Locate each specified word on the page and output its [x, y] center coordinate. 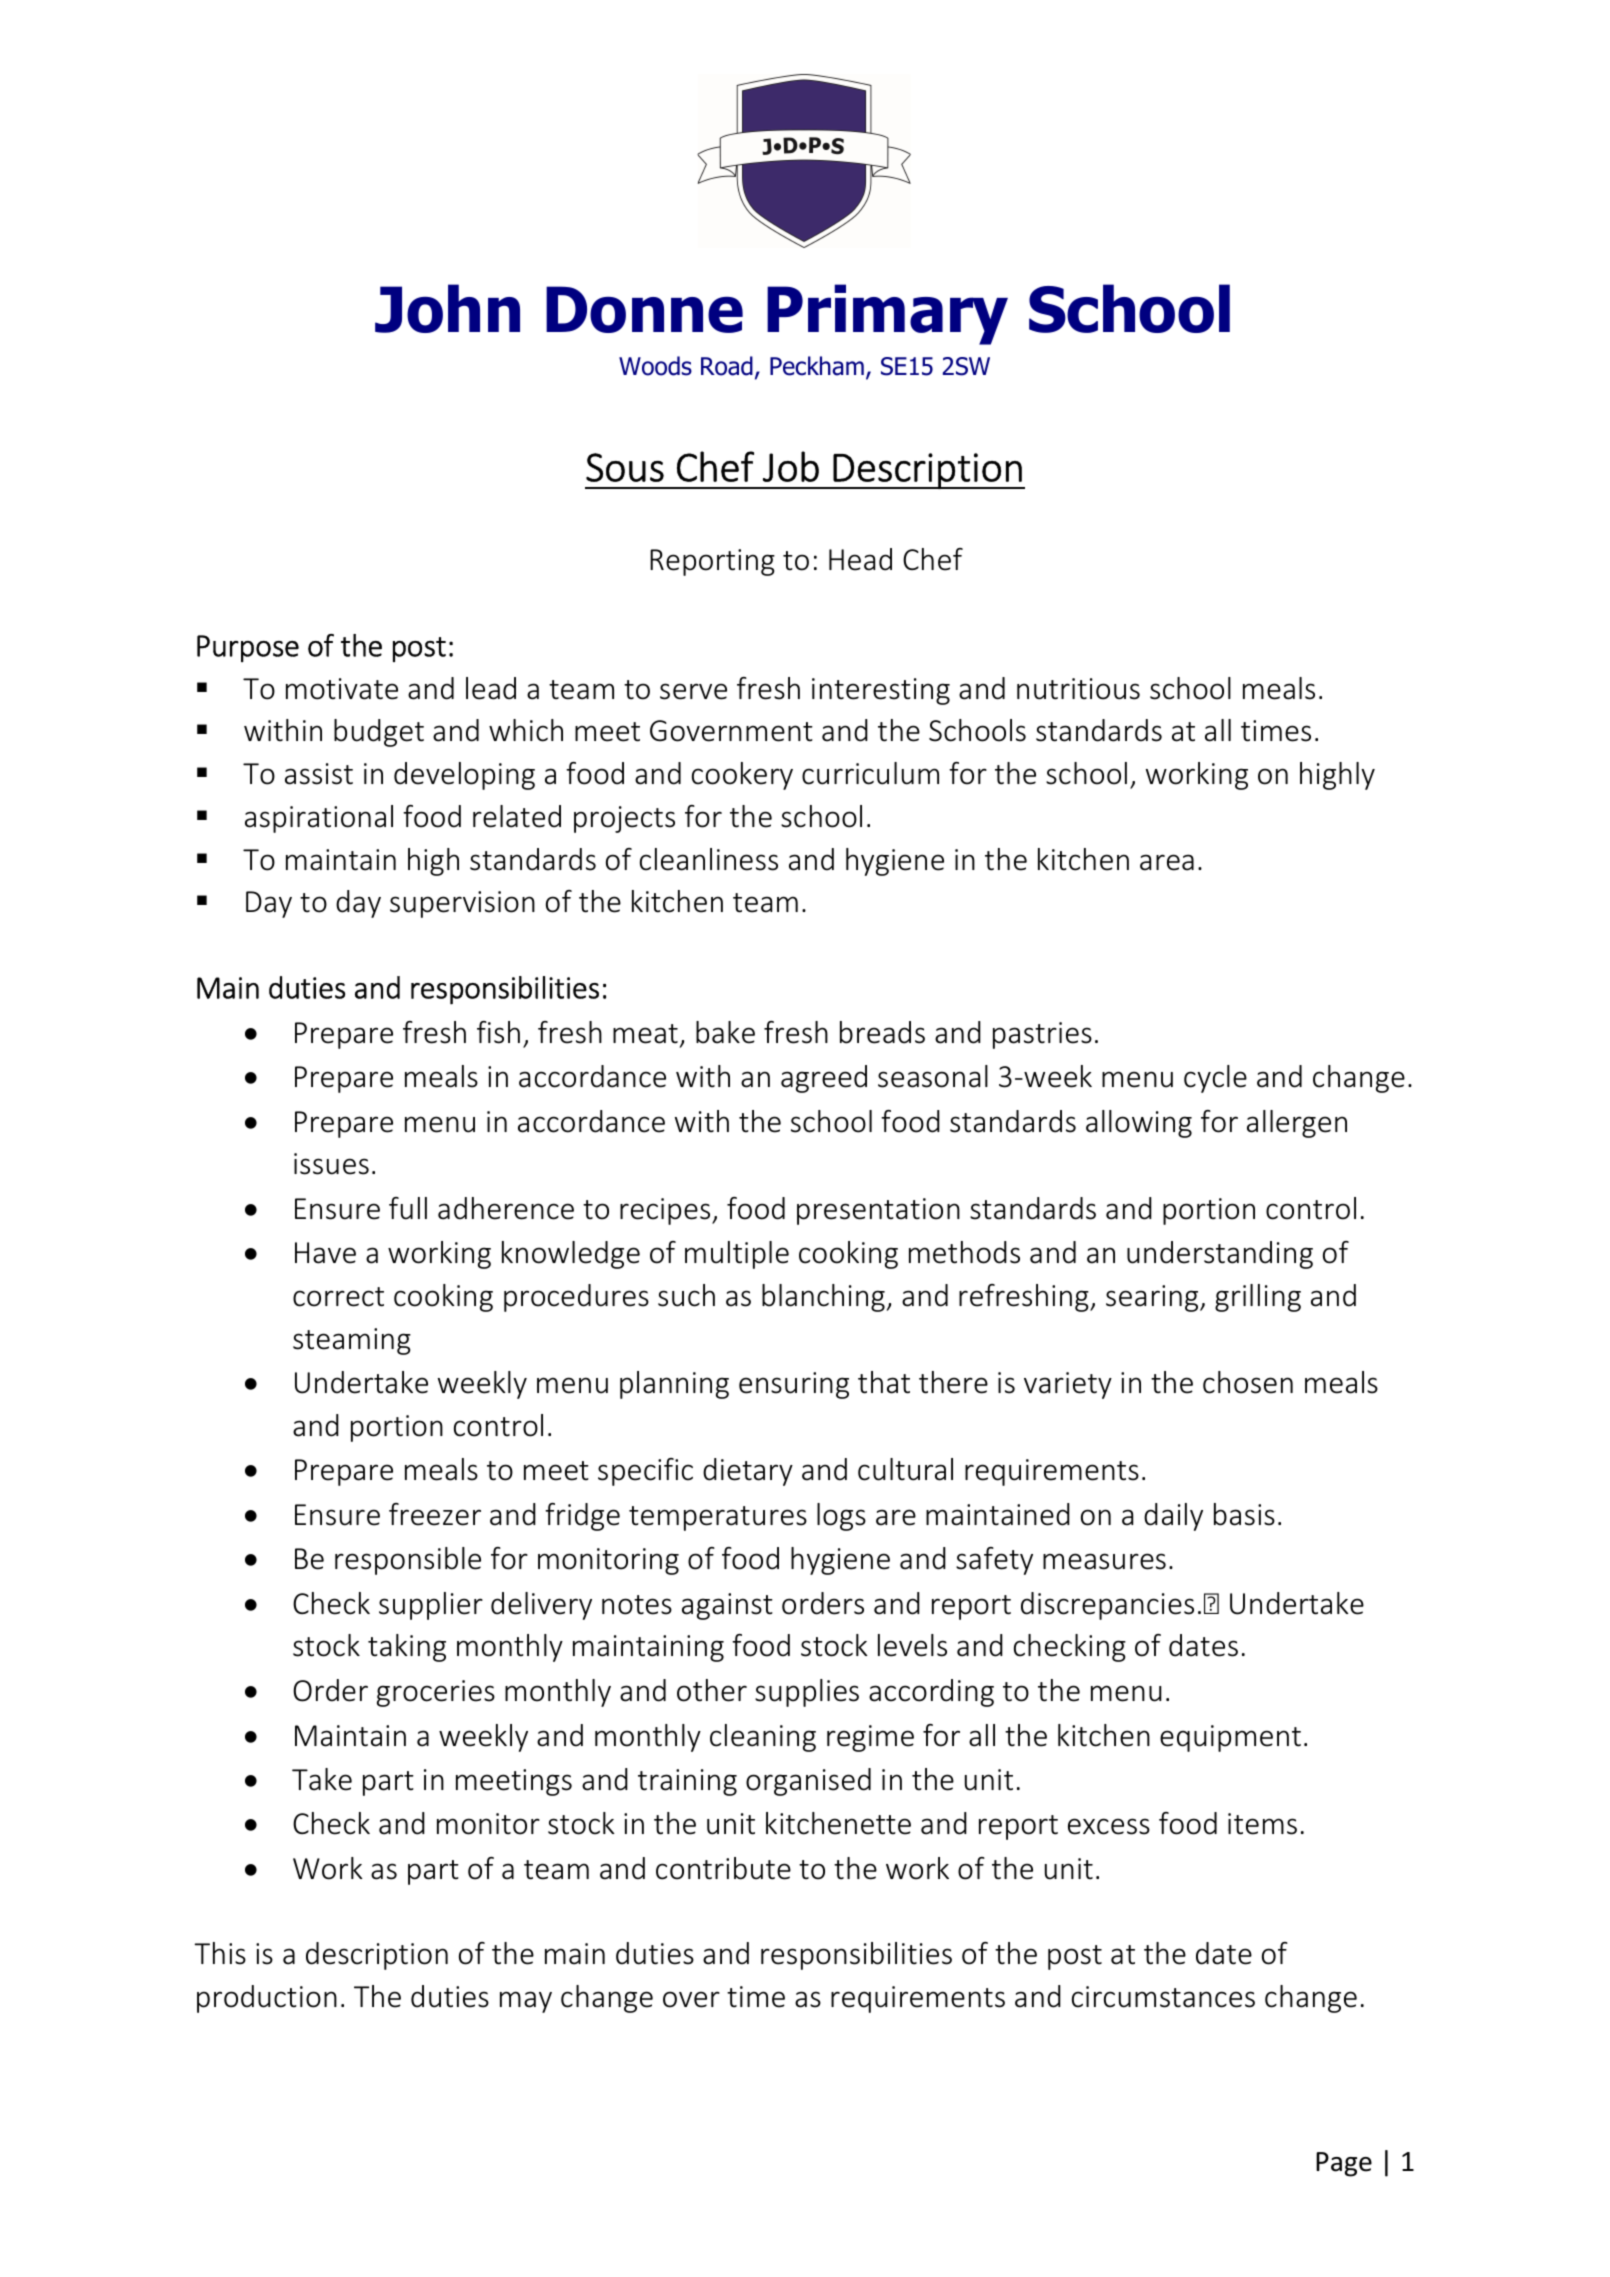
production [267, 1999]
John [447, 308]
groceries [436, 1693]
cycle [1215, 1079]
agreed [824, 1079]
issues [331, 1164]
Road [727, 366]
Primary [887, 314]
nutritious [1078, 689]
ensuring [794, 1385]
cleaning [763, 1738]
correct [338, 1297]
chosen [1248, 1382]
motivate [342, 689]
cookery [742, 776]
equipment [1230, 1738]
